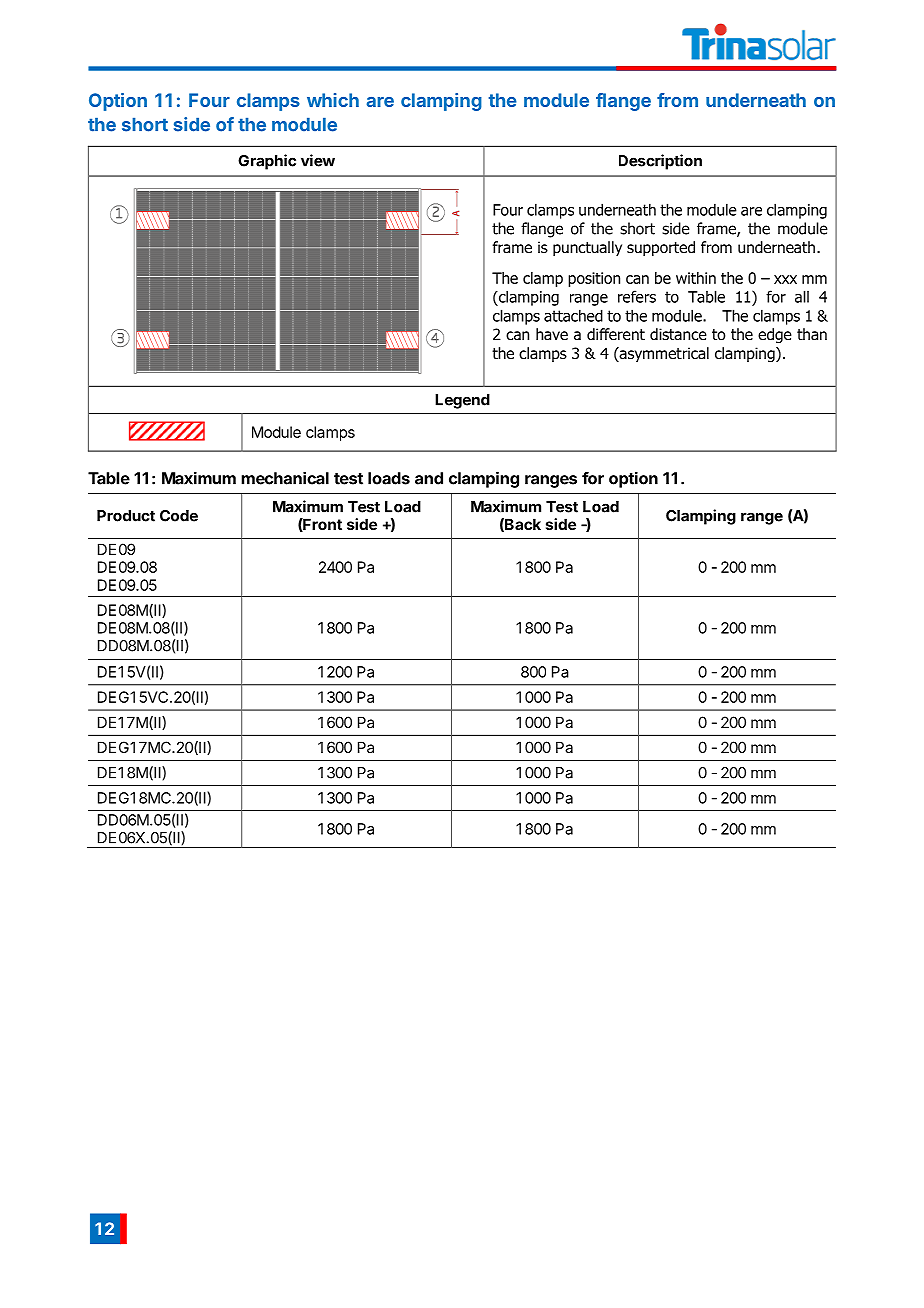 This page has width=924, height=1308. I want to click on Description, so click(660, 162).
